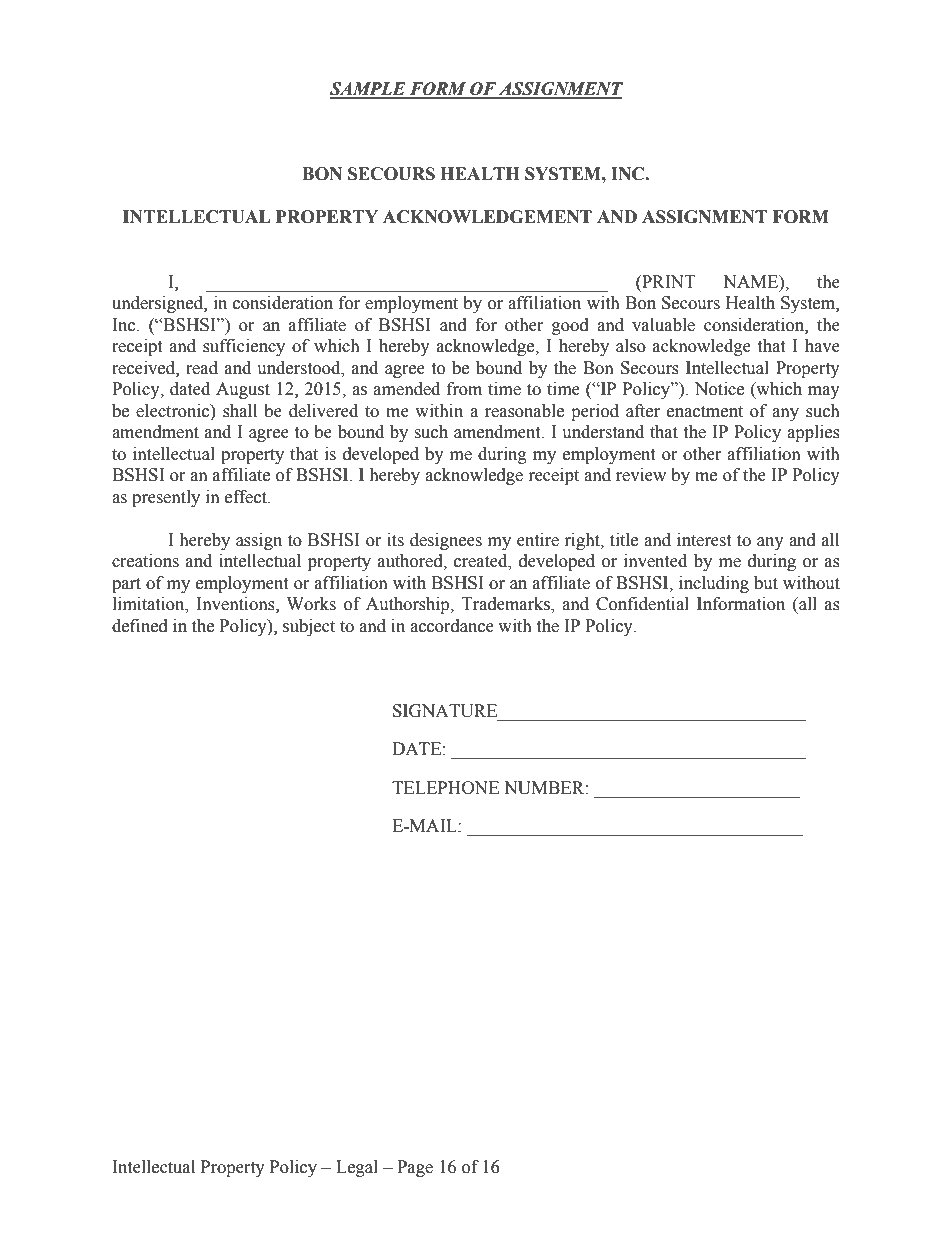 This screenshot has width=952, height=1233. What do you see at coordinates (663, 325) in the screenshot?
I see `valuable` at bounding box center [663, 325].
